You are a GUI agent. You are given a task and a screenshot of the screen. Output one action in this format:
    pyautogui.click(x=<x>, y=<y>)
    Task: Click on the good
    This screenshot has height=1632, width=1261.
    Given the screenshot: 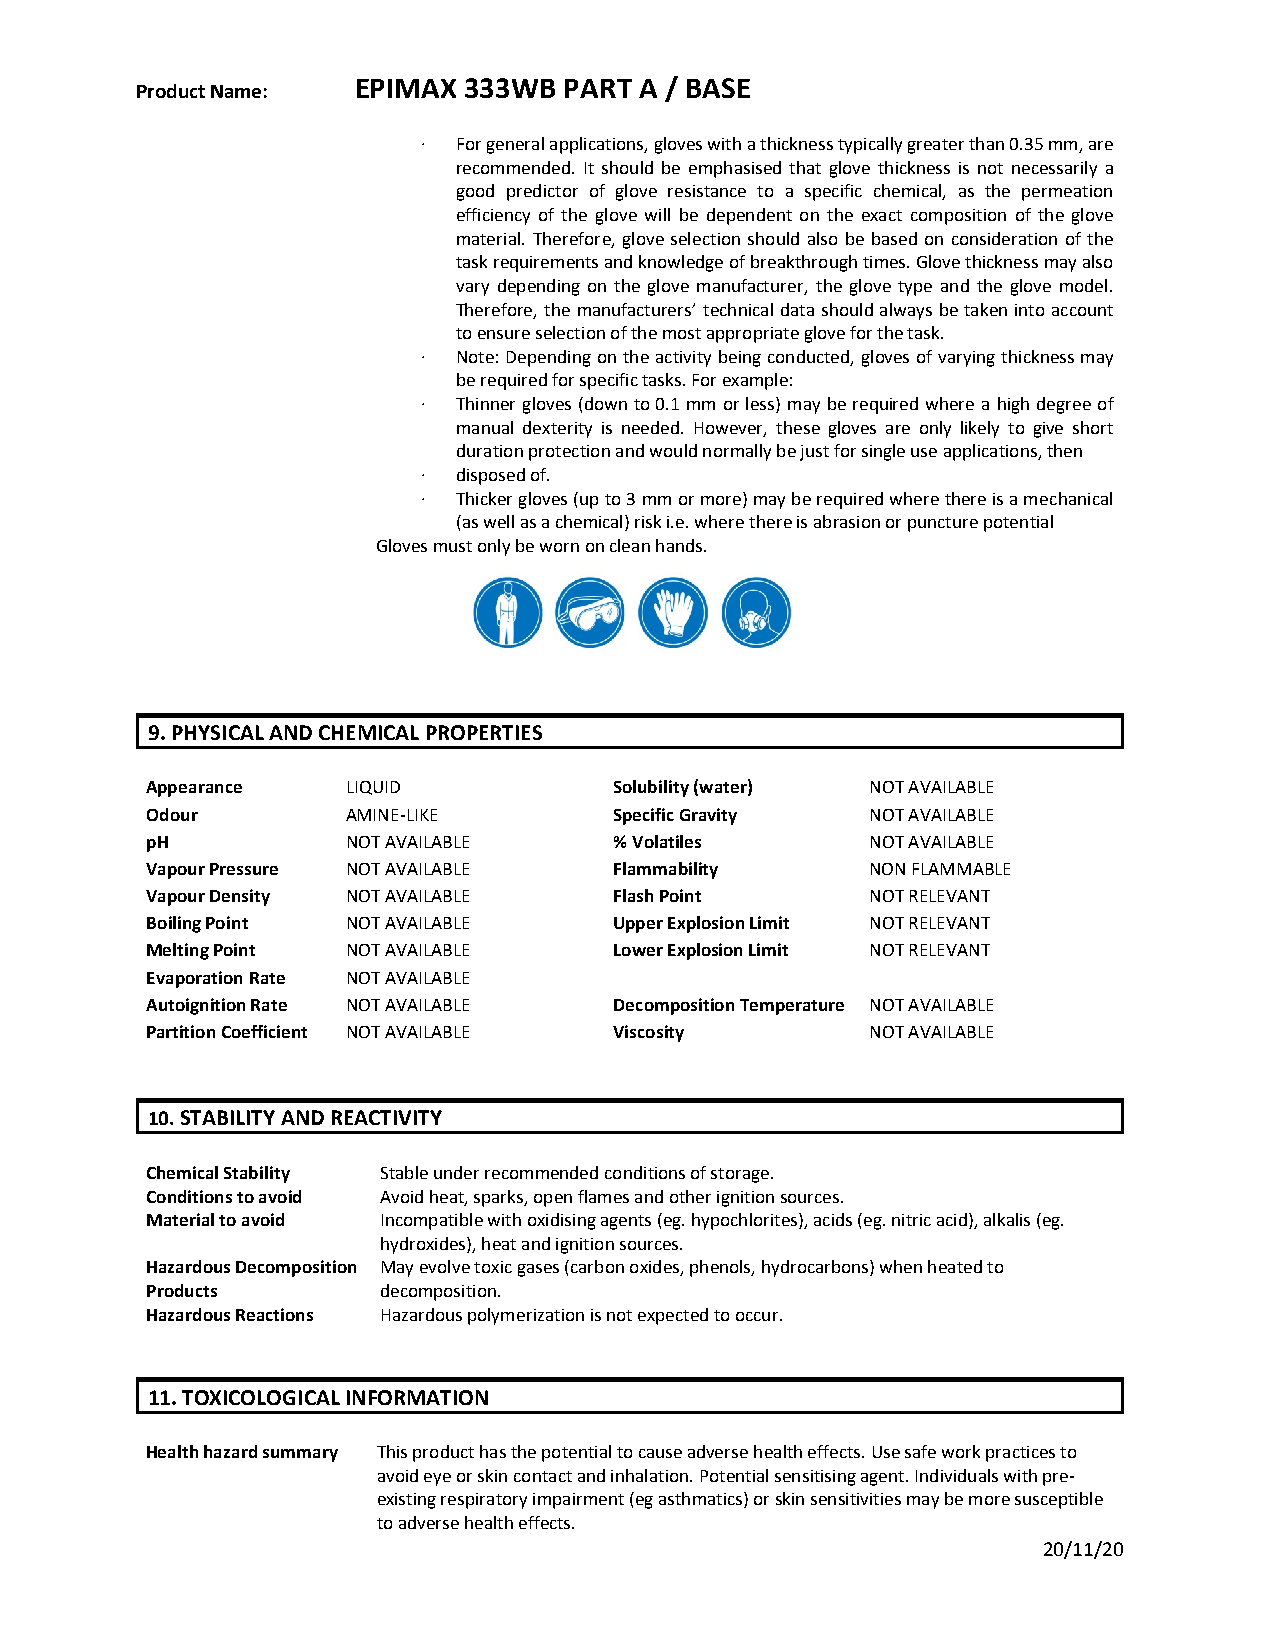 What is the action you would take?
    pyautogui.click(x=475, y=192)
